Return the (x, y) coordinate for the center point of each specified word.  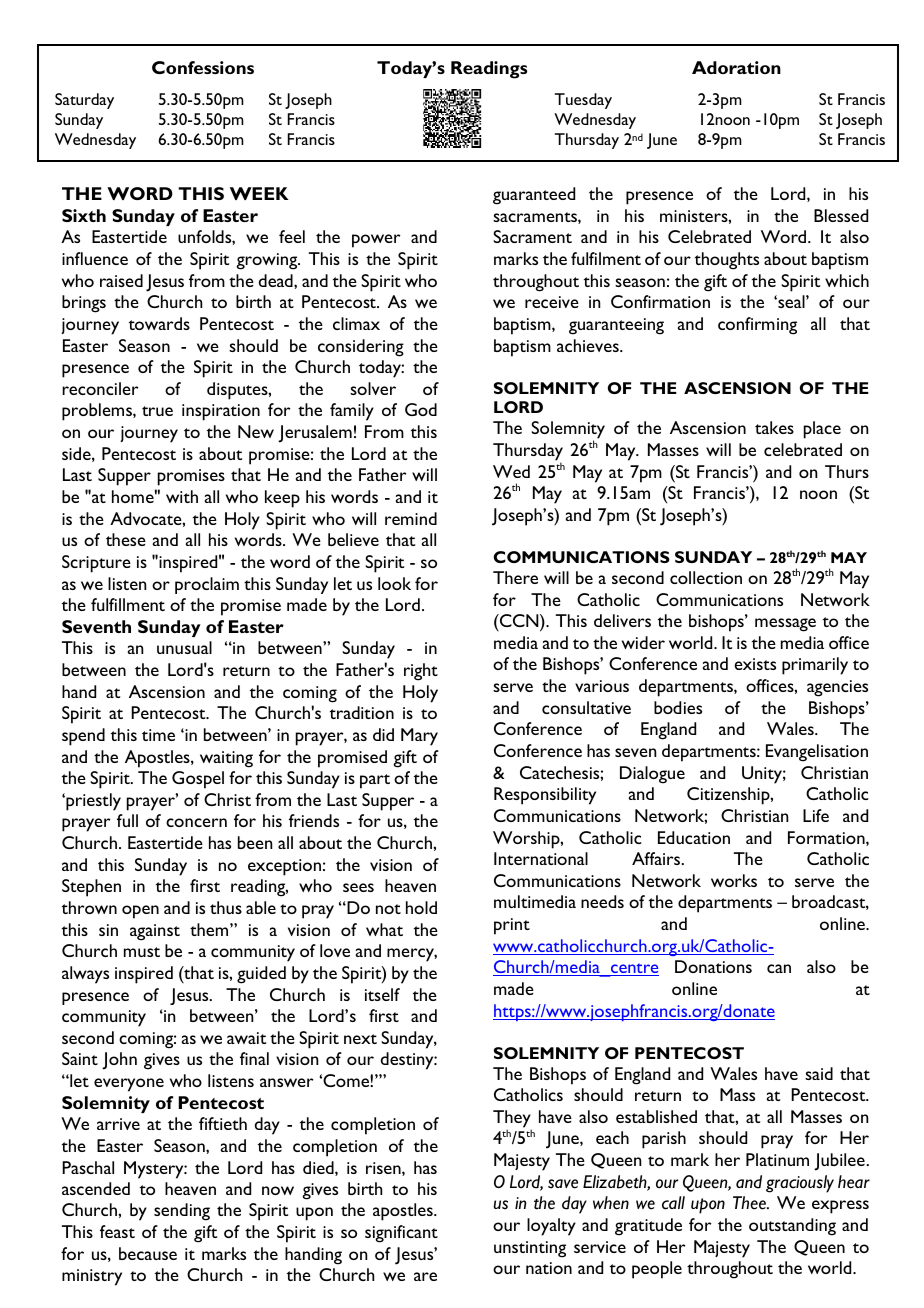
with (182, 496)
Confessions (203, 67)
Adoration (736, 67)
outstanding (792, 1227)
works (734, 880)
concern (196, 822)
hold (421, 907)
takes (774, 427)
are (425, 1276)
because (148, 1253)
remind (411, 518)
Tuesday (583, 101)
